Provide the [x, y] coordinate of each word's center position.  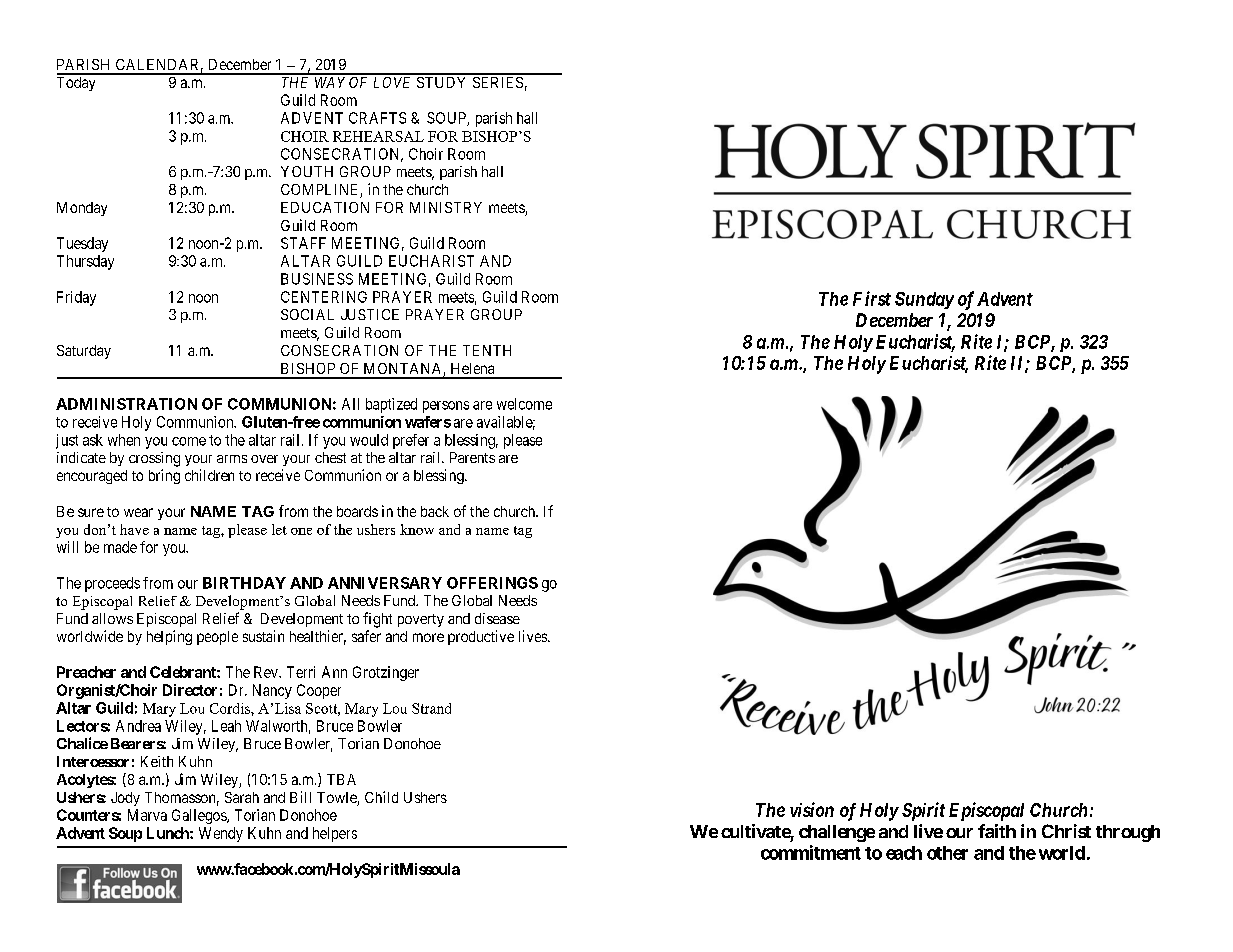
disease [497, 618]
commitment [811, 852]
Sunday [924, 300]
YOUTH [307, 171]
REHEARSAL [378, 136]
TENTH [487, 350]
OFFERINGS [492, 583]
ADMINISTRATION [126, 404]
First [872, 298]
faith [997, 831]
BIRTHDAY [244, 583]
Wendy [221, 834]
